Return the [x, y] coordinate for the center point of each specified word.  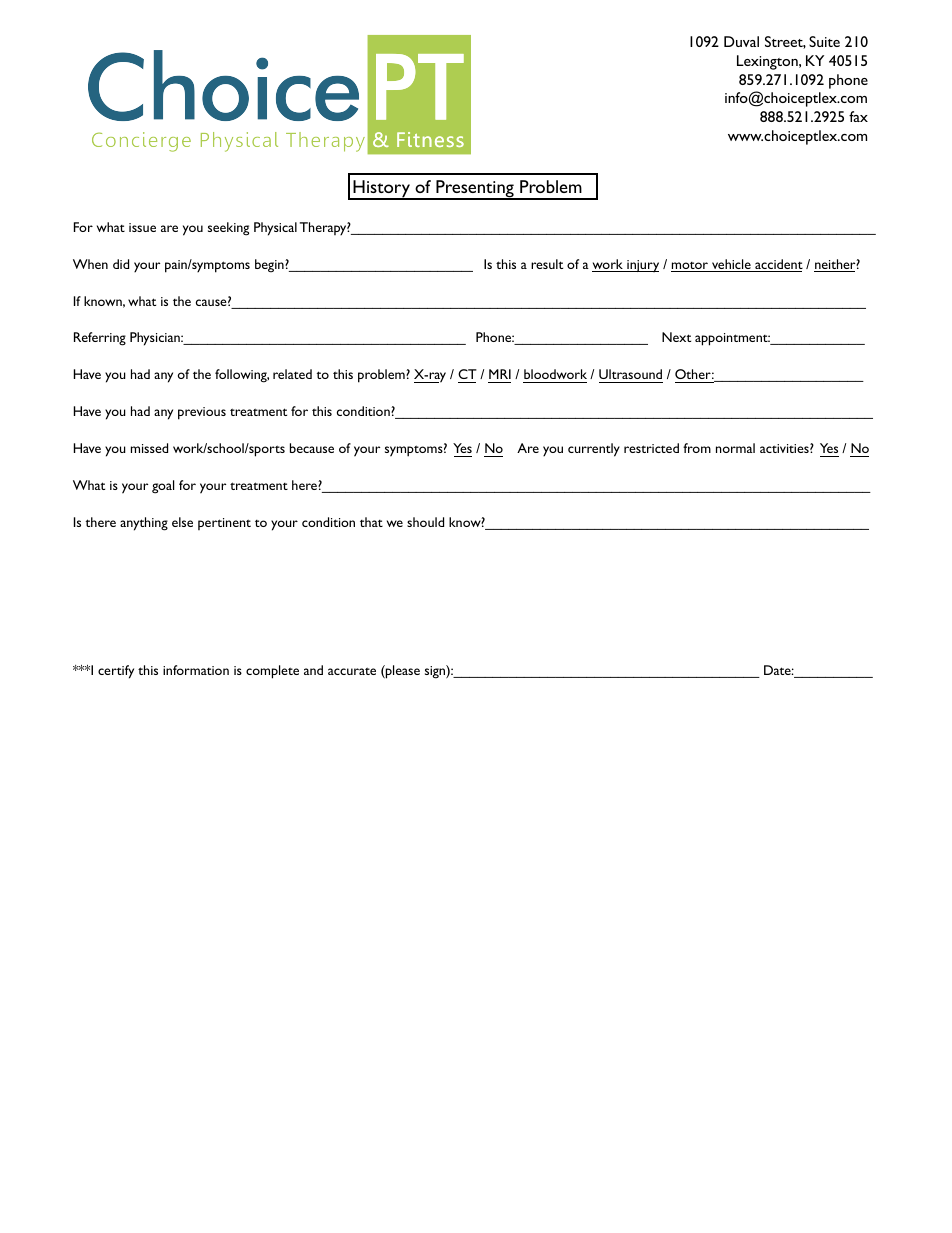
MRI [500, 374]
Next [676, 337]
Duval [741, 41]
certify [116, 672]
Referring [100, 339]
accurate [352, 671]
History [381, 190]
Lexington [768, 62]
